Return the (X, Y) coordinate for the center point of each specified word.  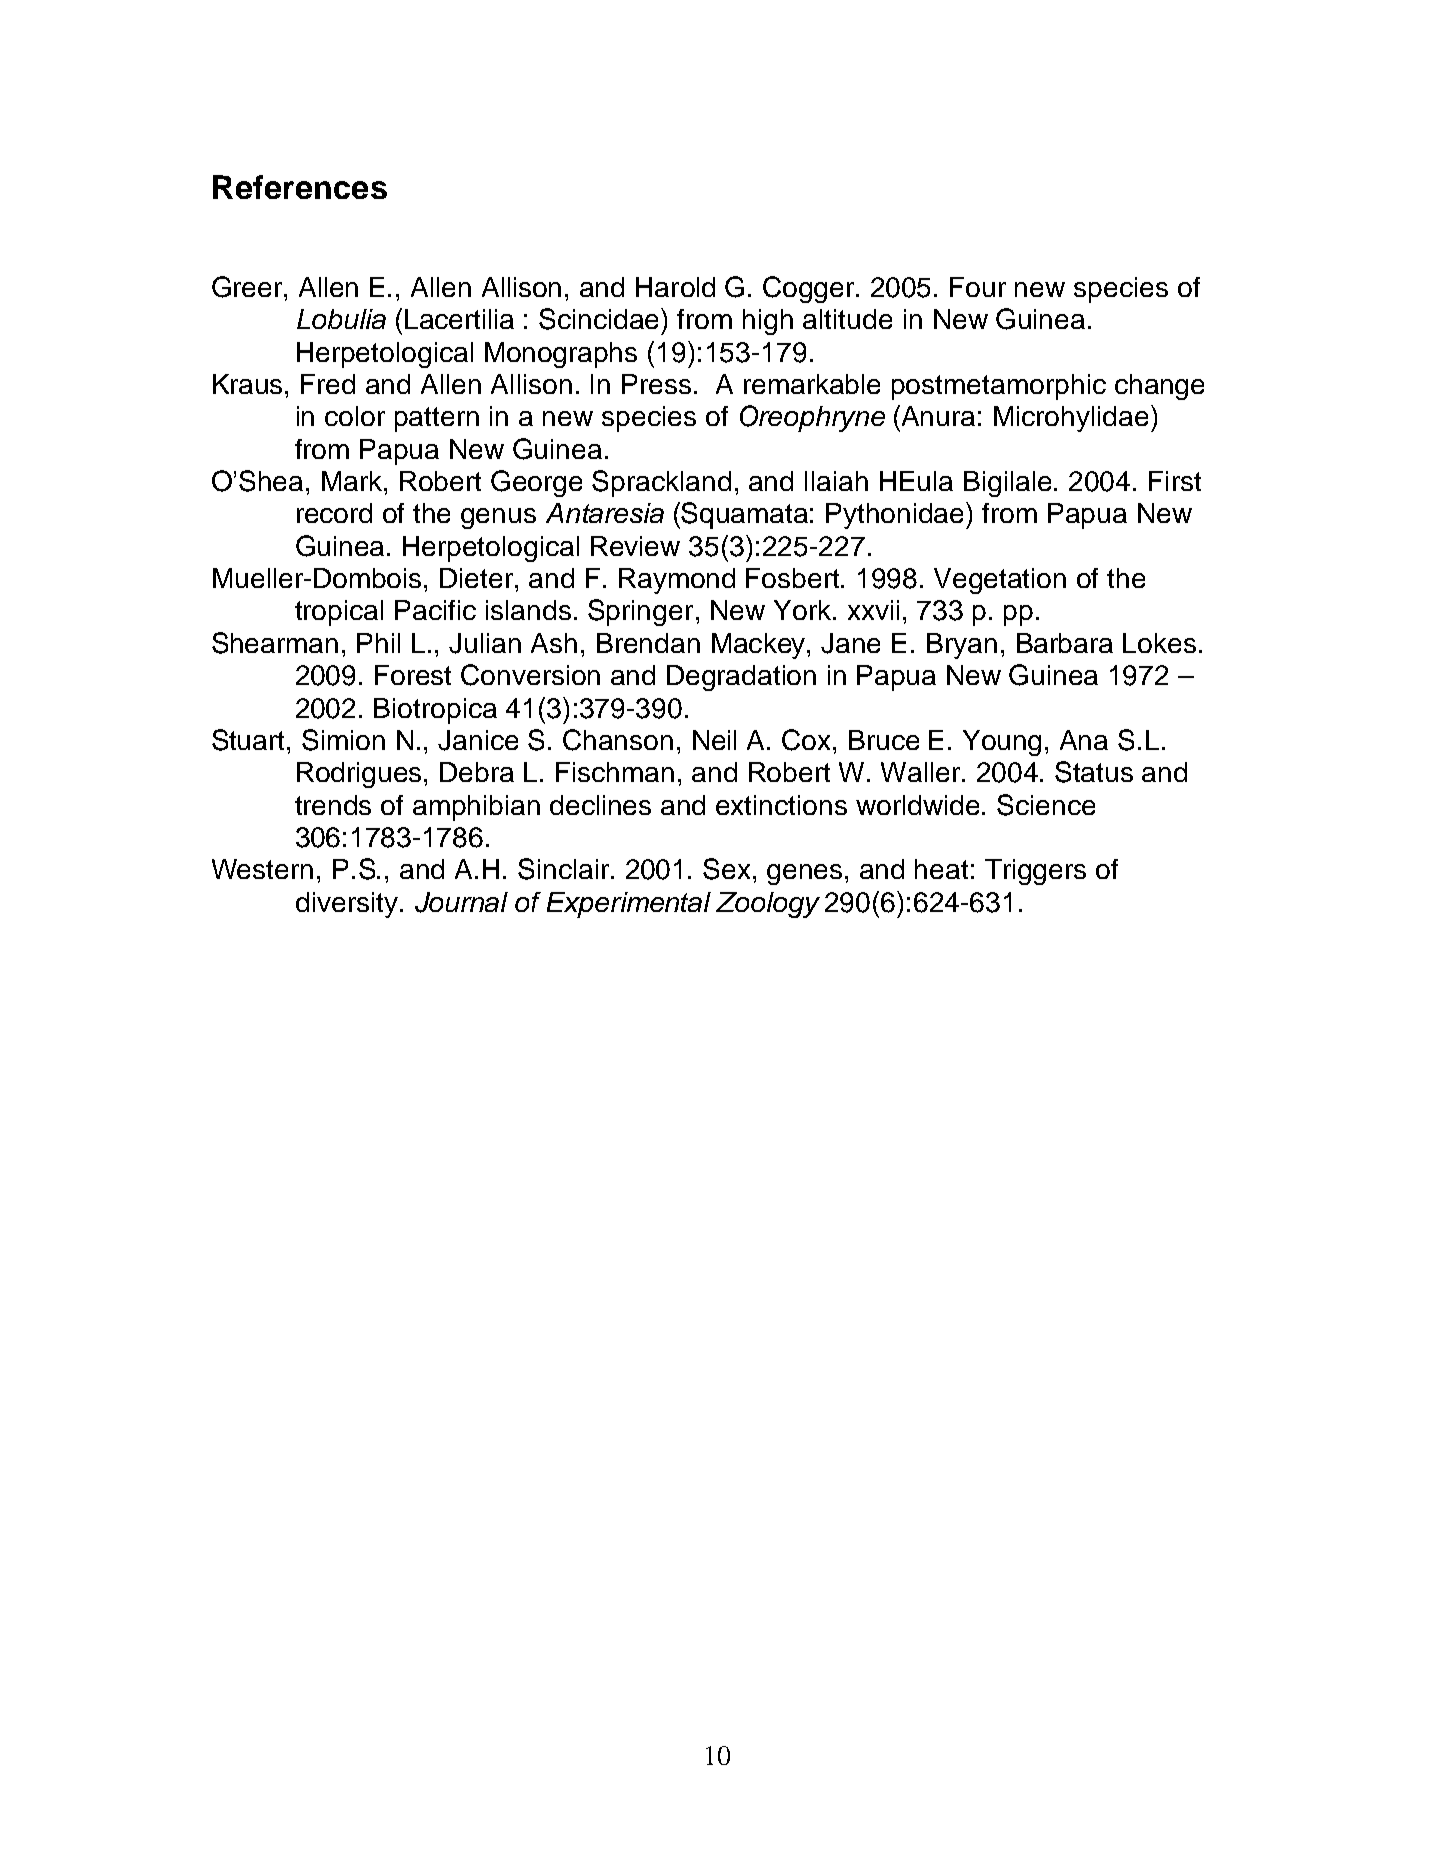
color (355, 416)
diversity (348, 905)
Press (656, 384)
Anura (938, 416)
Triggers (1035, 872)
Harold (675, 287)
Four (978, 287)
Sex (728, 869)
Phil (378, 643)
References (300, 187)
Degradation (741, 678)
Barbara (1065, 643)
